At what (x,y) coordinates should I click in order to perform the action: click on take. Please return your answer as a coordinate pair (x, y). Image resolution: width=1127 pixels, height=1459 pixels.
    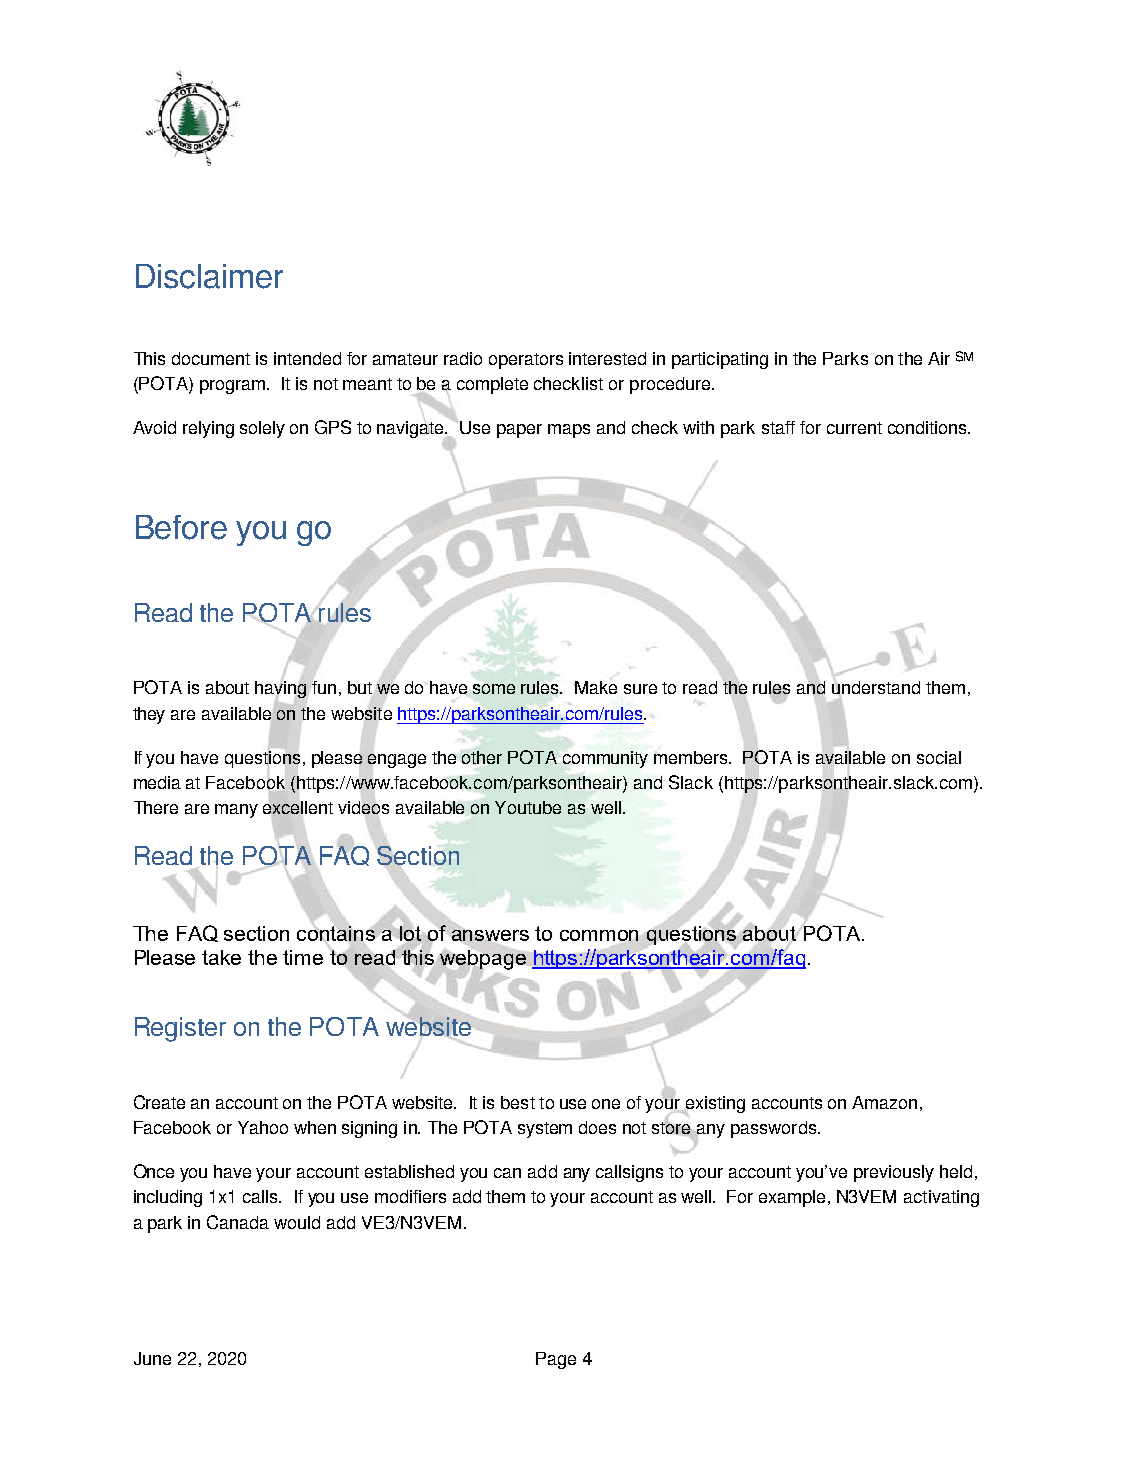
    Looking at the image, I should click on (221, 957).
